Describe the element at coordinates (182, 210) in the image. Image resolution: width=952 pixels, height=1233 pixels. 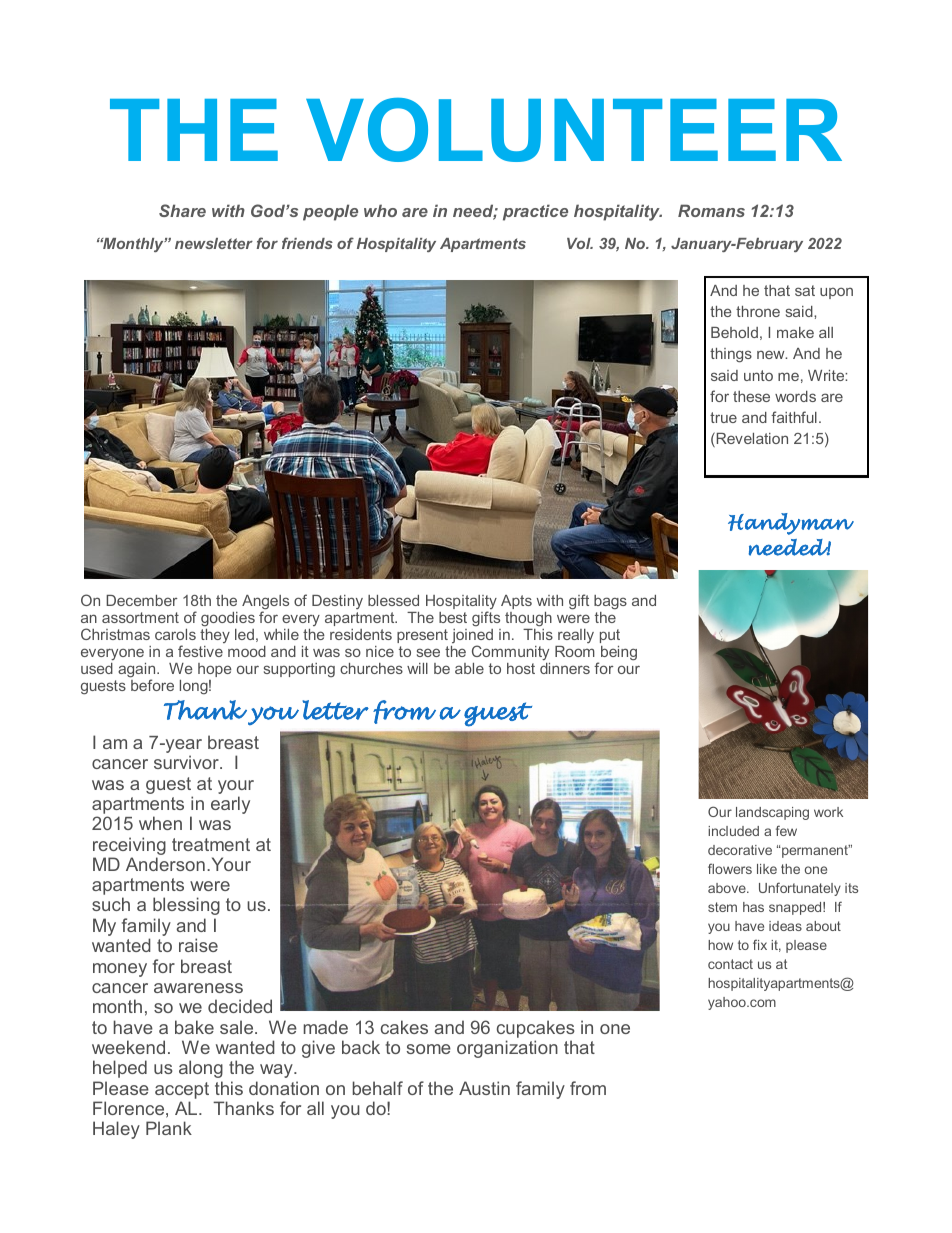
I see `Share` at that location.
